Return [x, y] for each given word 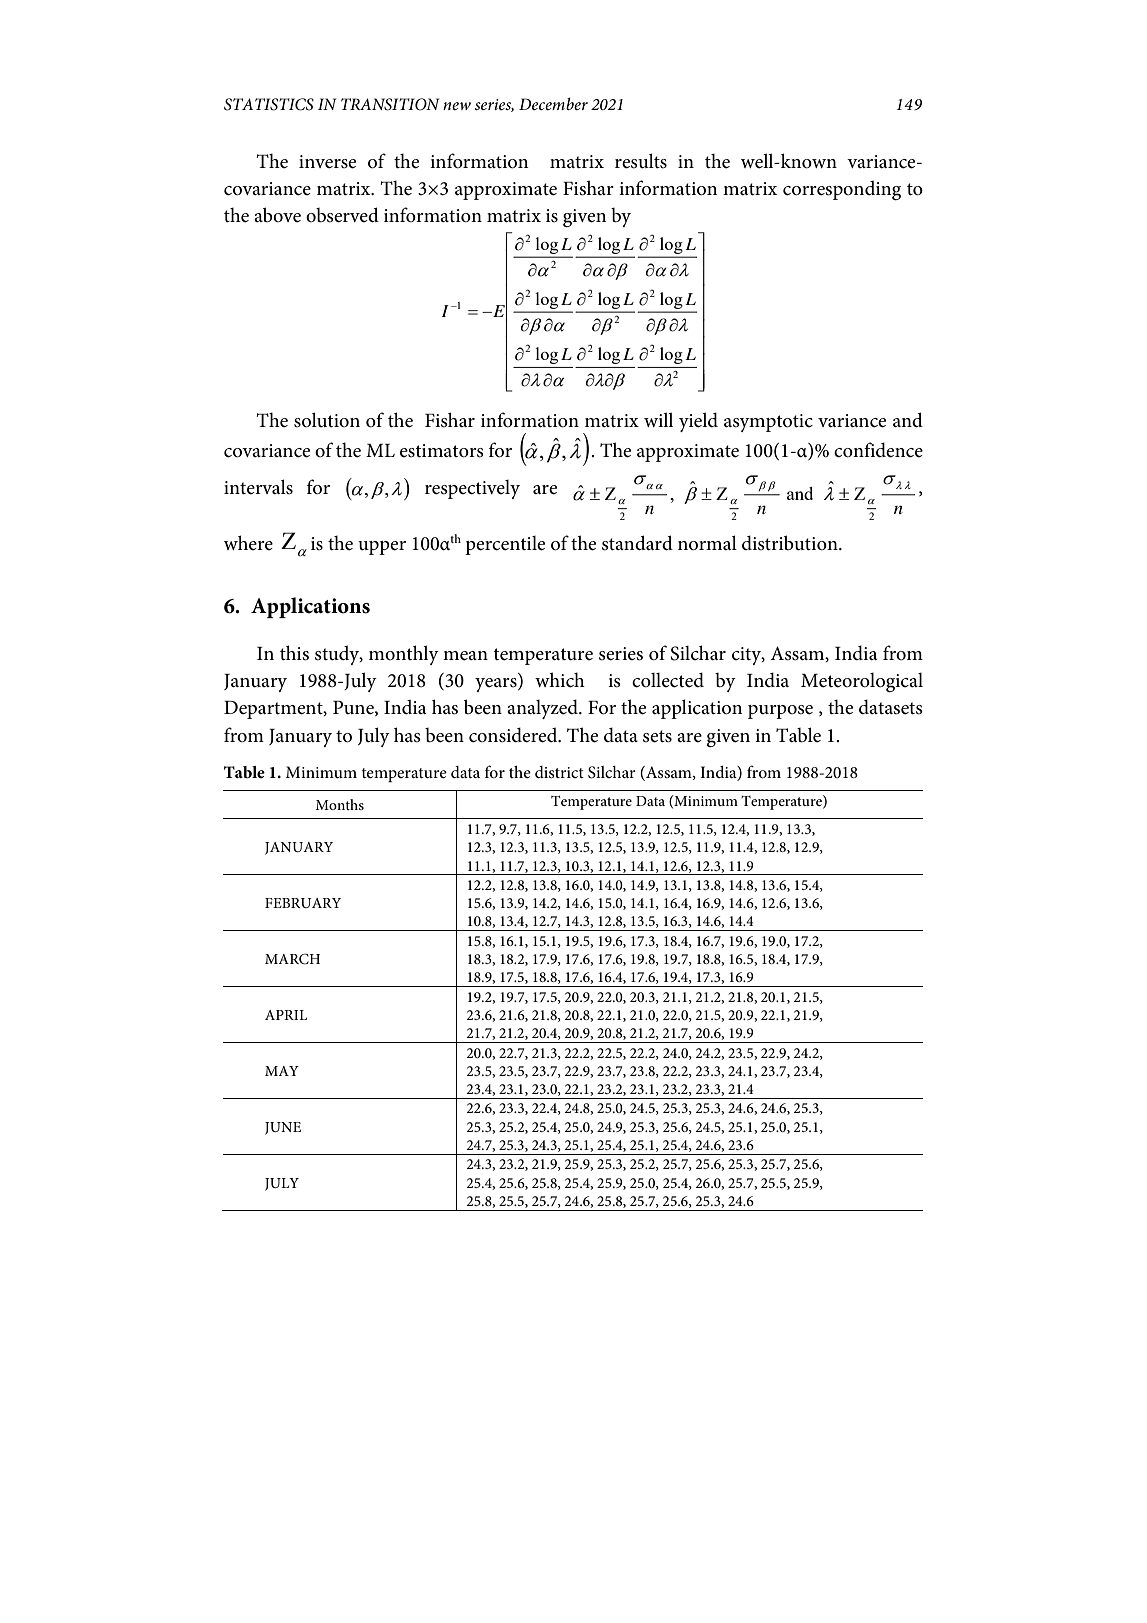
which [560, 680]
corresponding [842, 190]
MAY [282, 1071]
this [294, 653]
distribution [791, 543]
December [553, 103]
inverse [327, 162]
